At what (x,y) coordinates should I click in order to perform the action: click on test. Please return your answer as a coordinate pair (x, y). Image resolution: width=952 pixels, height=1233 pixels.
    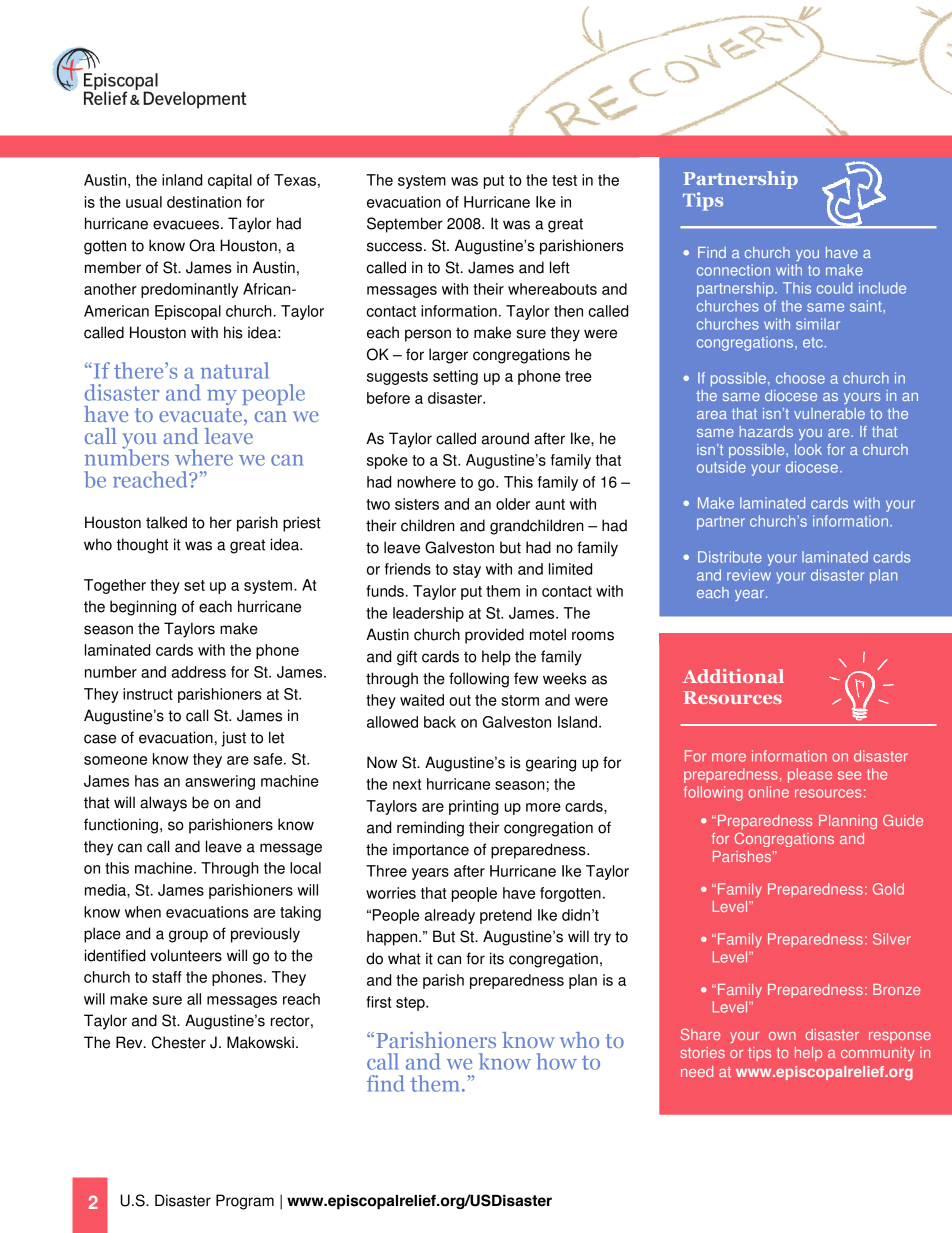
    Looking at the image, I should click on (564, 180).
